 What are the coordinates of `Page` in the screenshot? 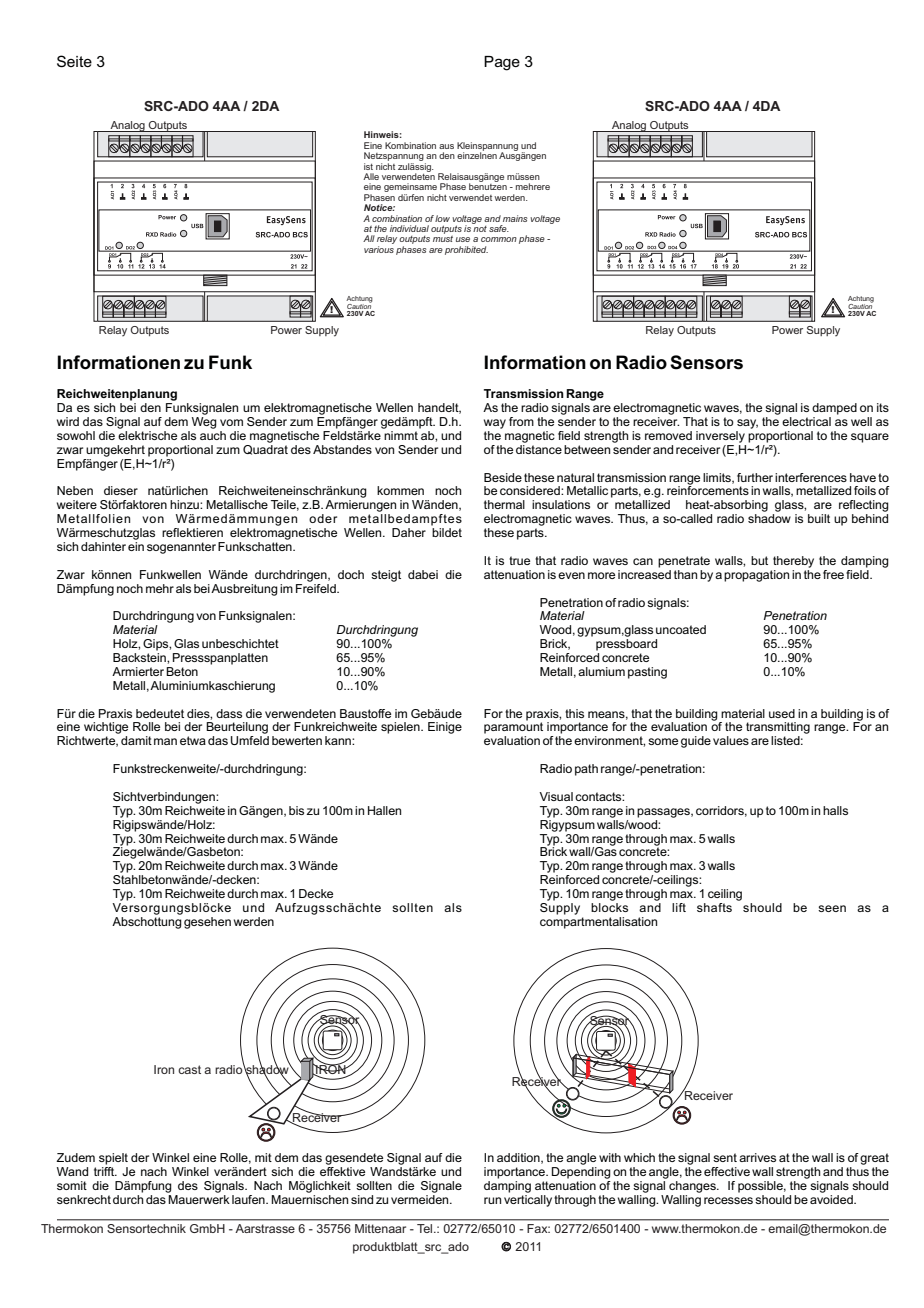 It's located at (502, 63).
